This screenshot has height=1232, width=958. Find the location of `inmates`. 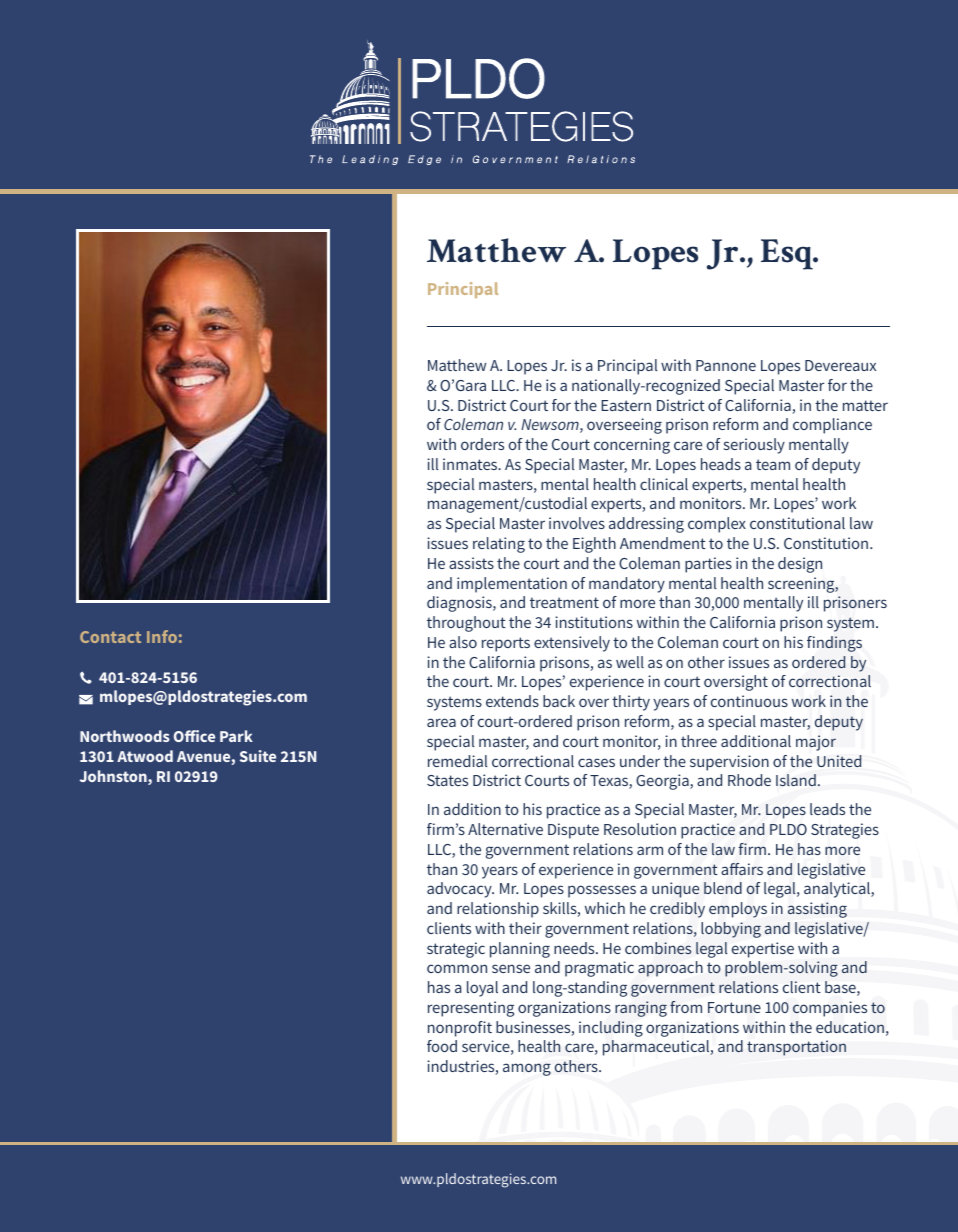

inmates is located at coordinates (471, 464).
